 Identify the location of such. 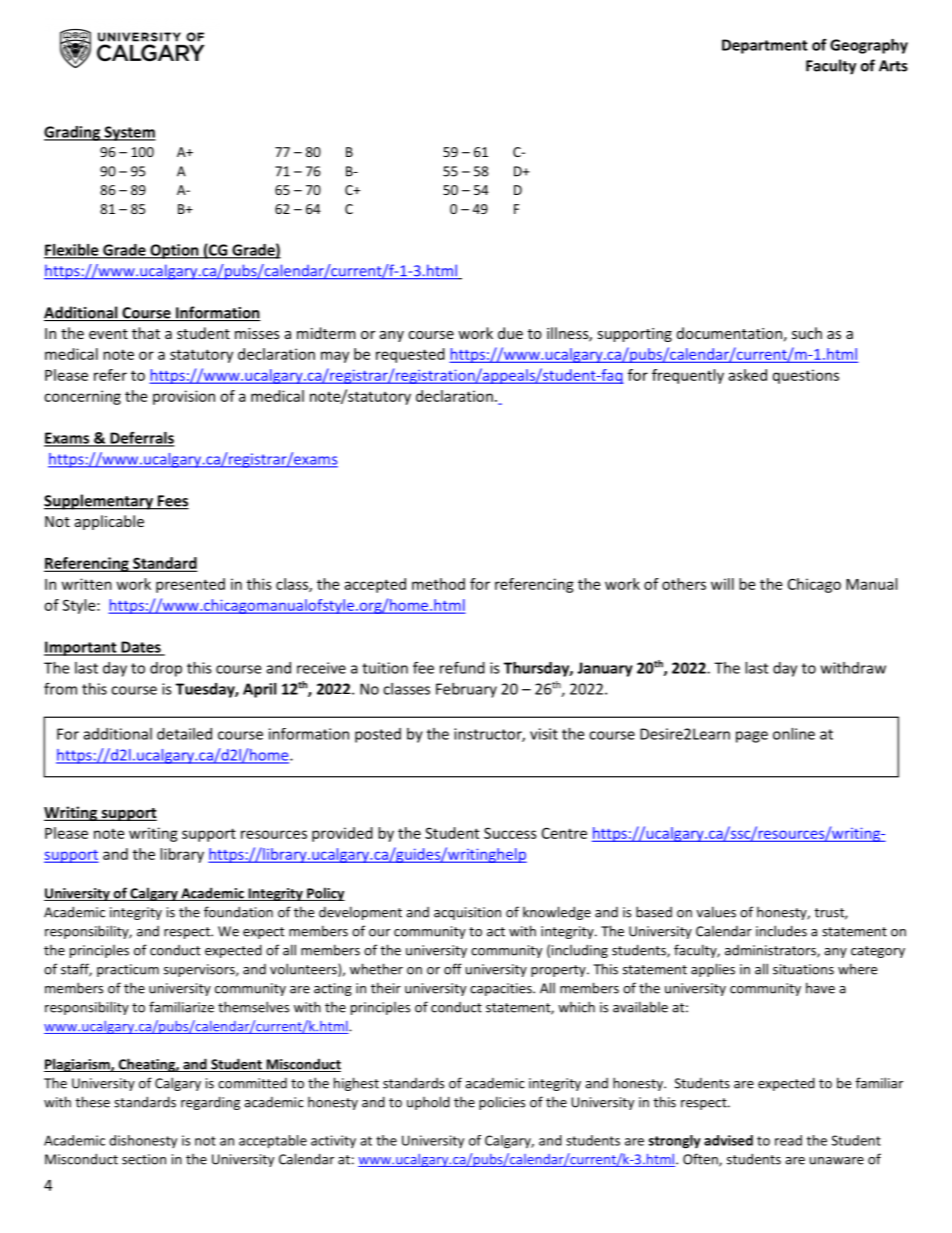
(807, 333).
